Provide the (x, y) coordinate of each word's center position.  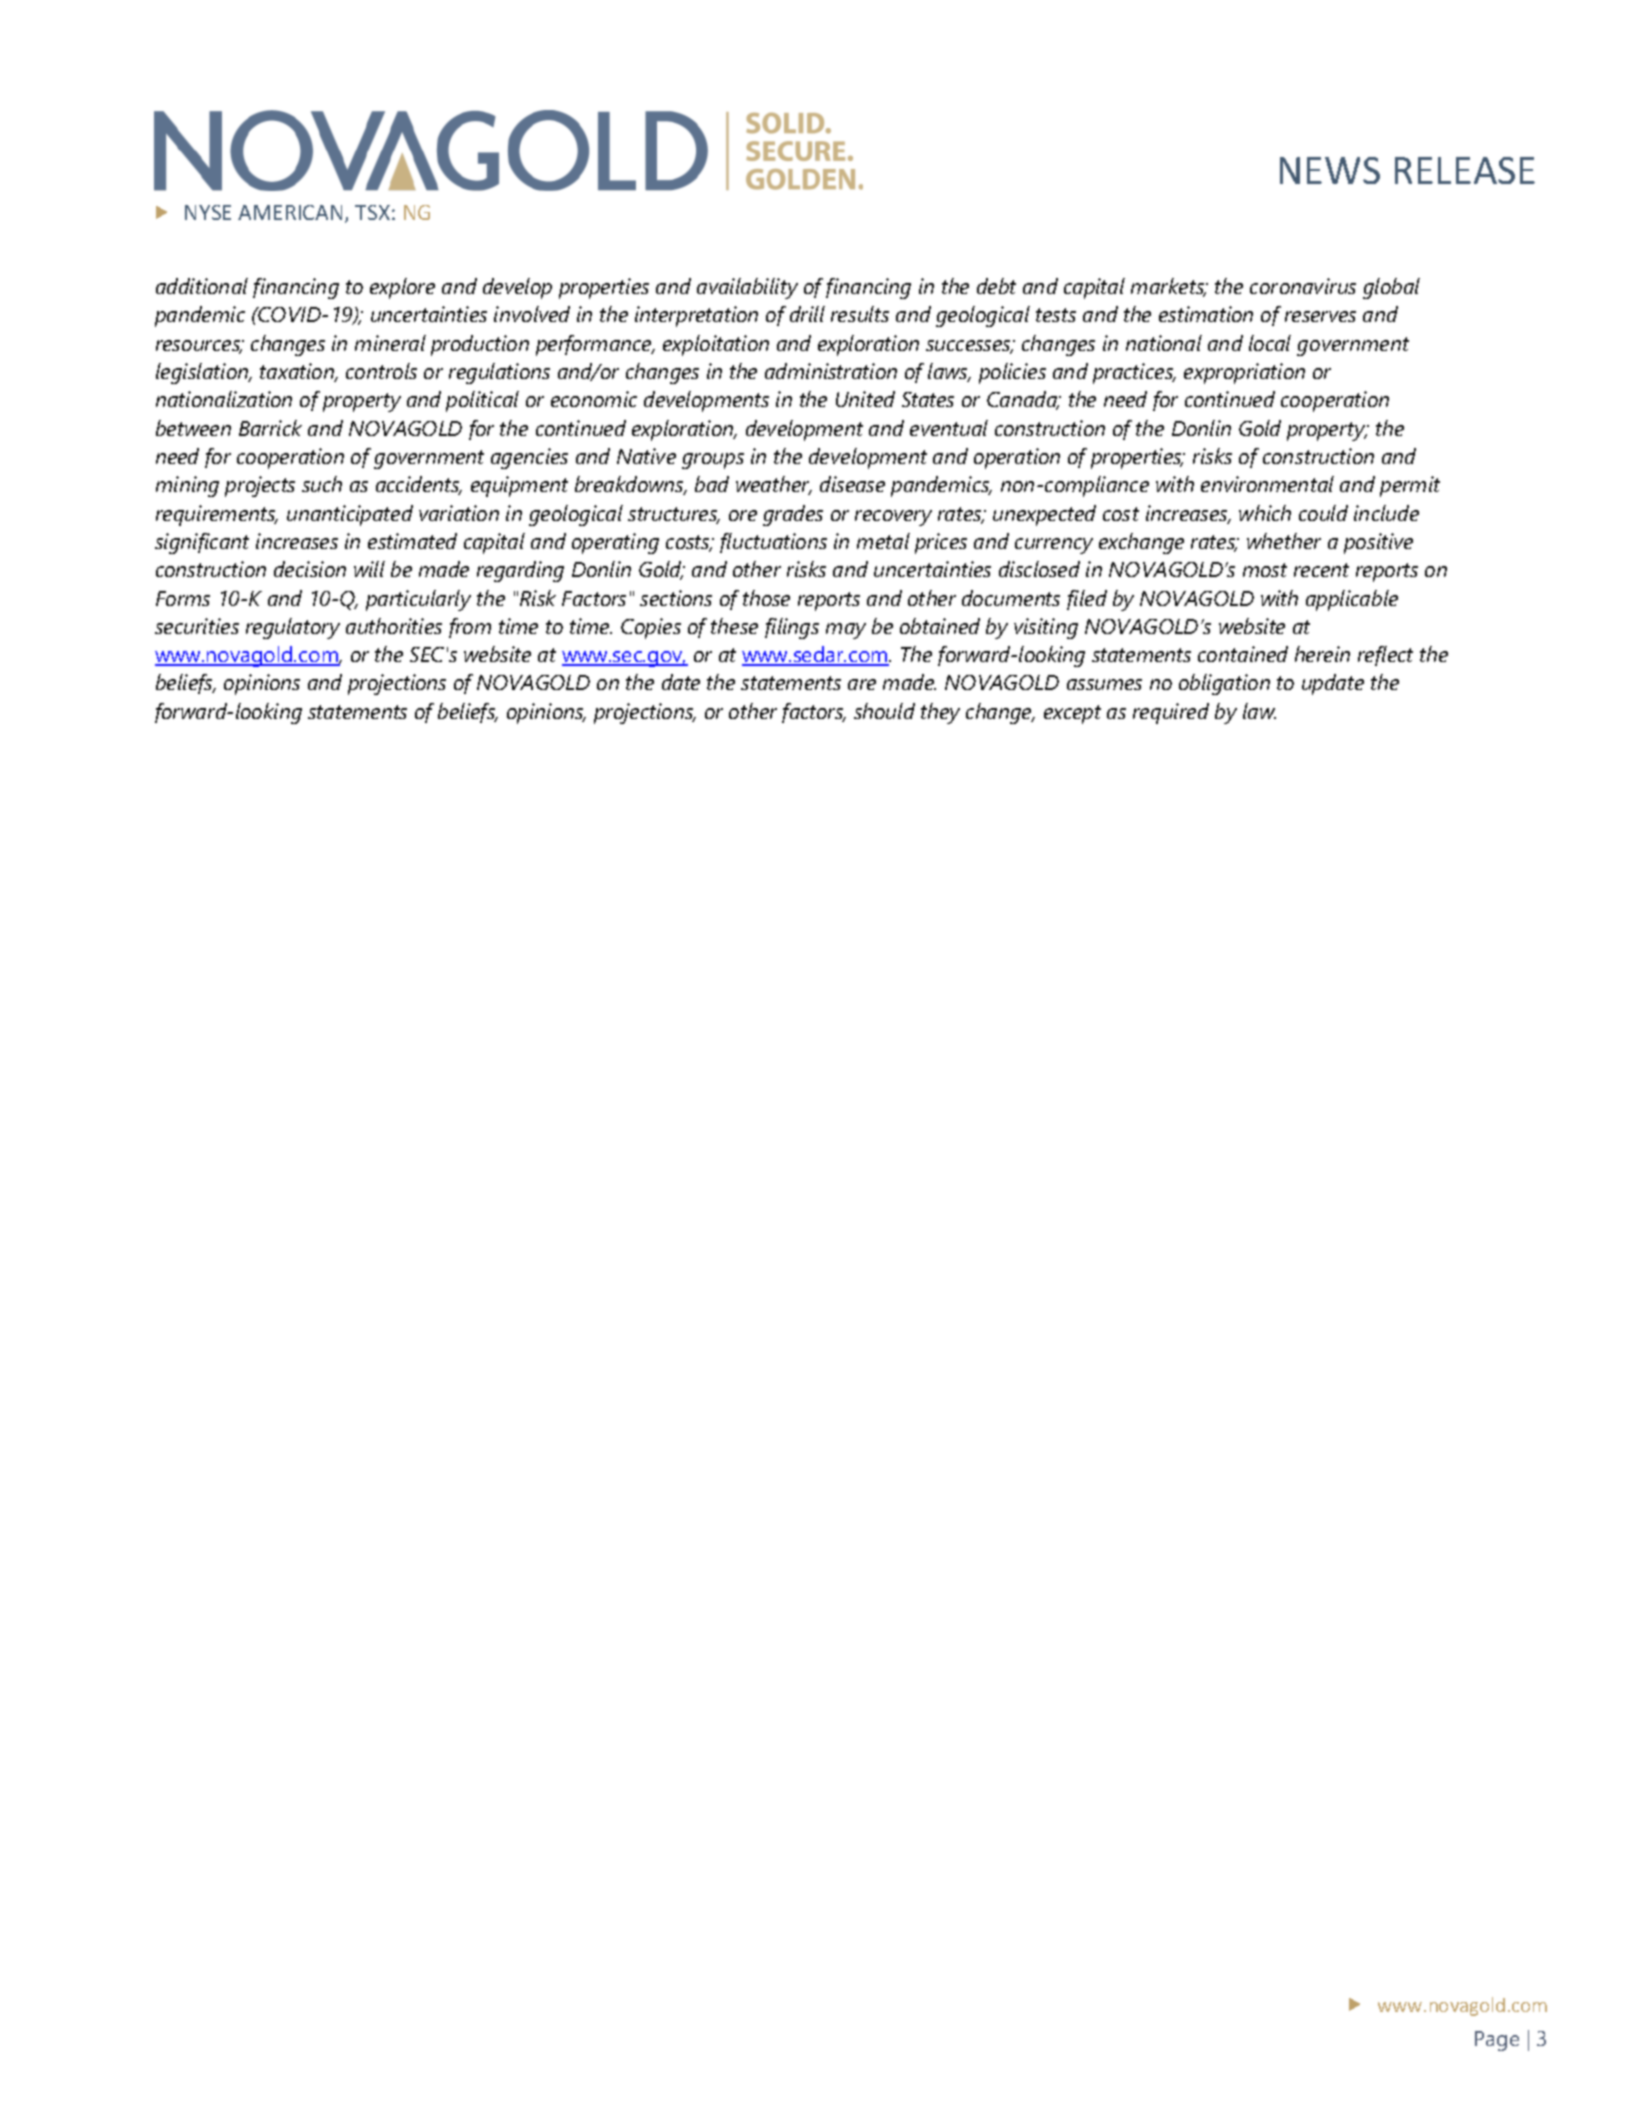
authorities (394, 626)
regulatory (293, 628)
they (940, 713)
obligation (1224, 684)
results (860, 314)
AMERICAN (290, 212)
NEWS (1330, 170)
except (1072, 714)
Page (1497, 2041)
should (884, 711)
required (1171, 713)
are (862, 684)
